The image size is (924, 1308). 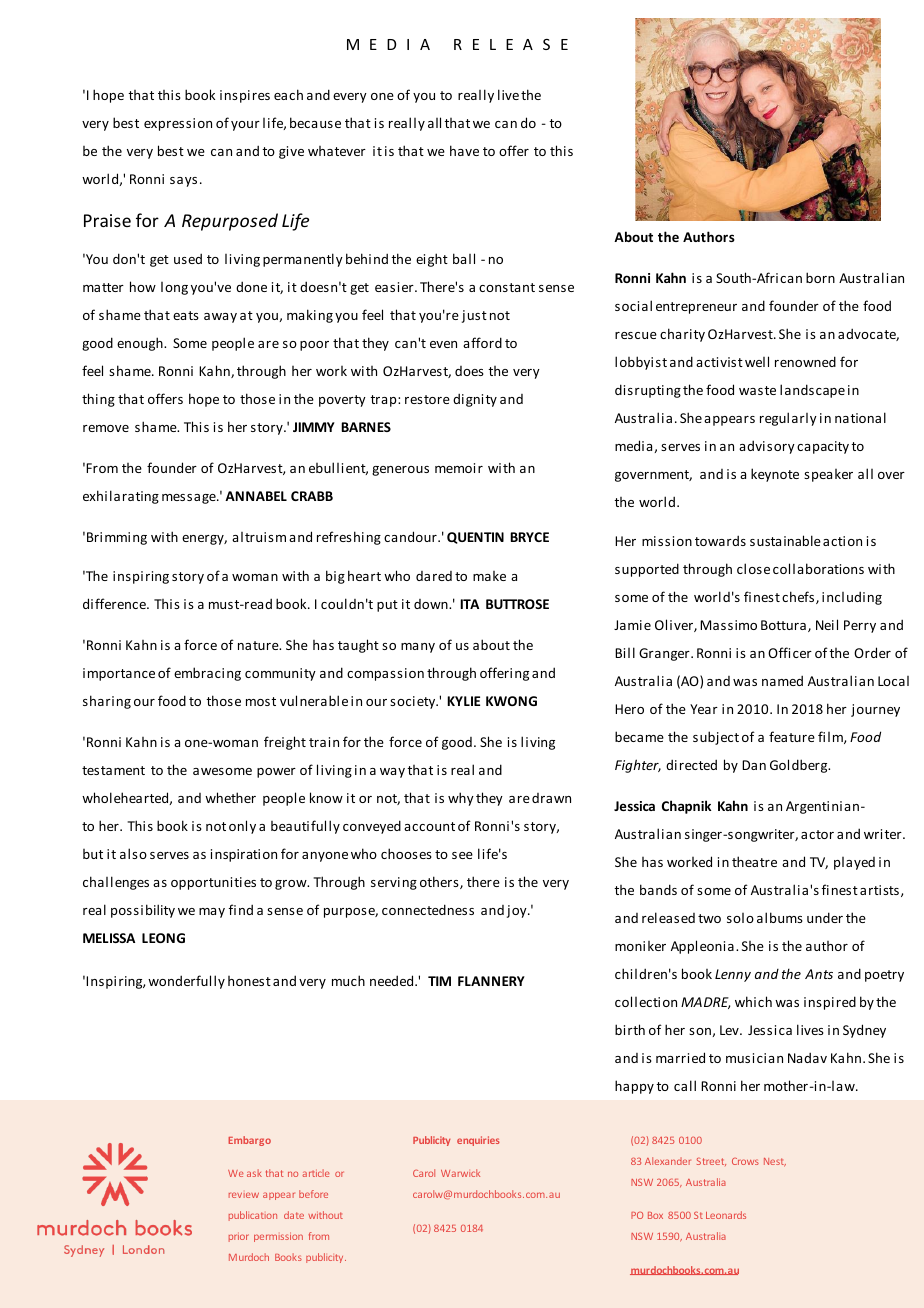 I want to click on review, so click(x=244, y=1195).
